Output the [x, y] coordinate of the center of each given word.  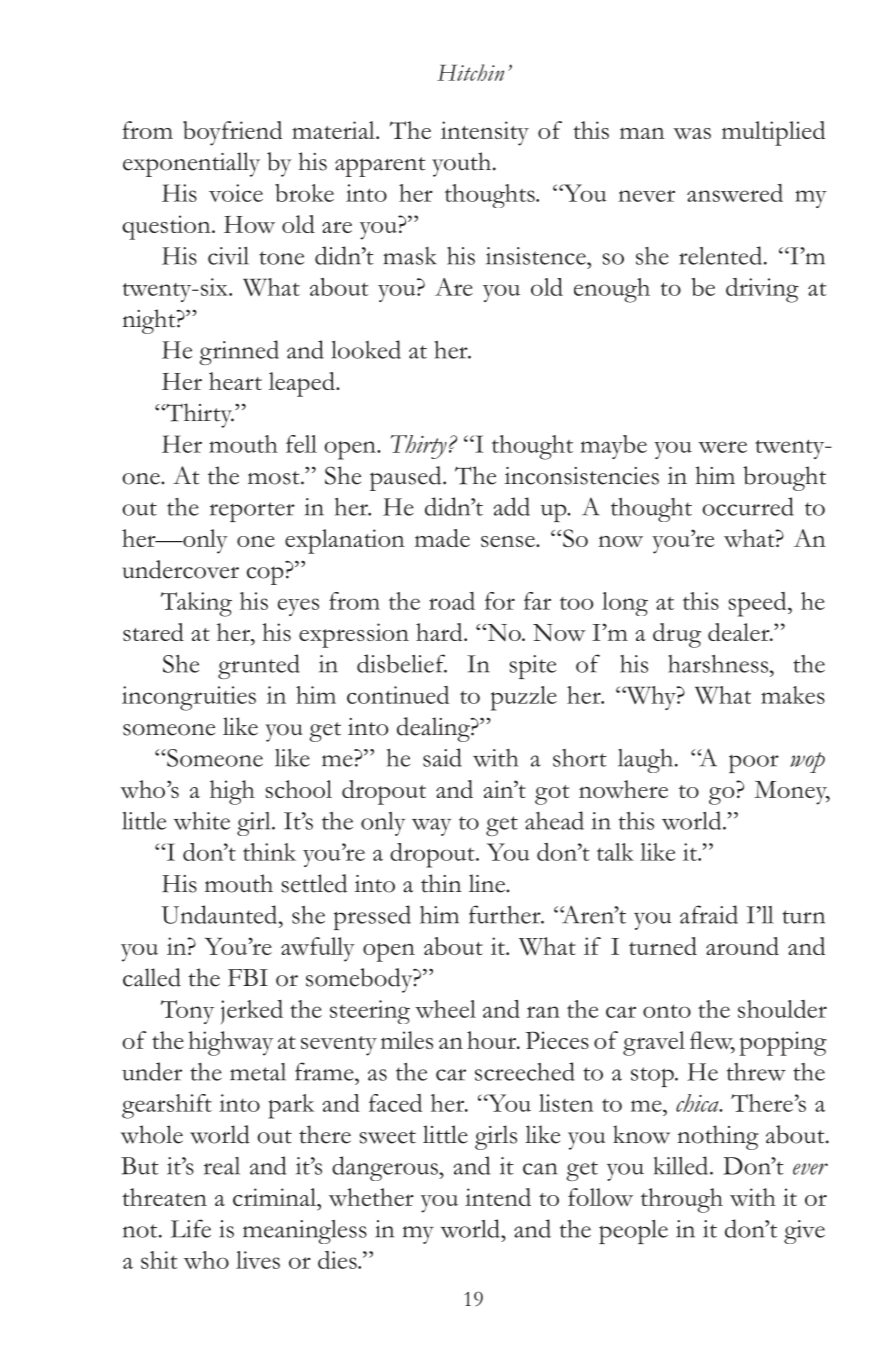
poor [754, 764]
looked [366, 349]
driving [762, 290]
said [442, 757]
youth [461, 164]
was [692, 133]
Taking [196, 604]
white [201, 821]
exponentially [191, 164]
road [452, 601]
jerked [252, 1012]
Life [191, 1228]
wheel [445, 1009]
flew [712, 1041]
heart [235, 381]
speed [758, 604]
